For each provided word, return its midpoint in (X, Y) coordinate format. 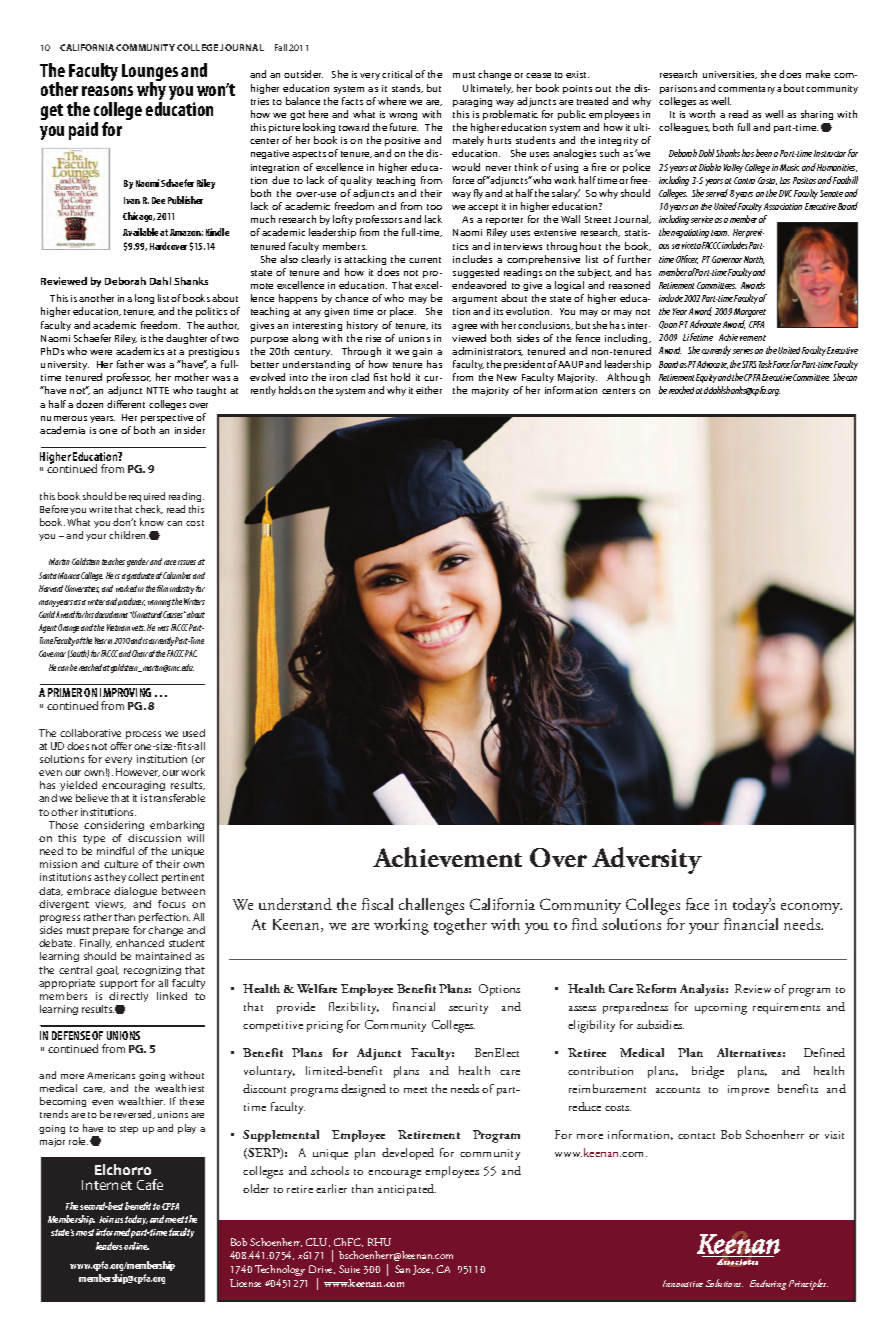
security (468, 1008)
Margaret (750, 312)
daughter (186, 339)
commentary (748, 90)
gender (138, 562)
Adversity (647, 860)
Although (628, 378)
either (429, 390)
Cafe (150, 1184)
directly (128, 997)
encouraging (133, 788)
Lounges (150, 73)
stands (407, 88)
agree (464, 327)
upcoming (721, 1009)
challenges (431, 906)
